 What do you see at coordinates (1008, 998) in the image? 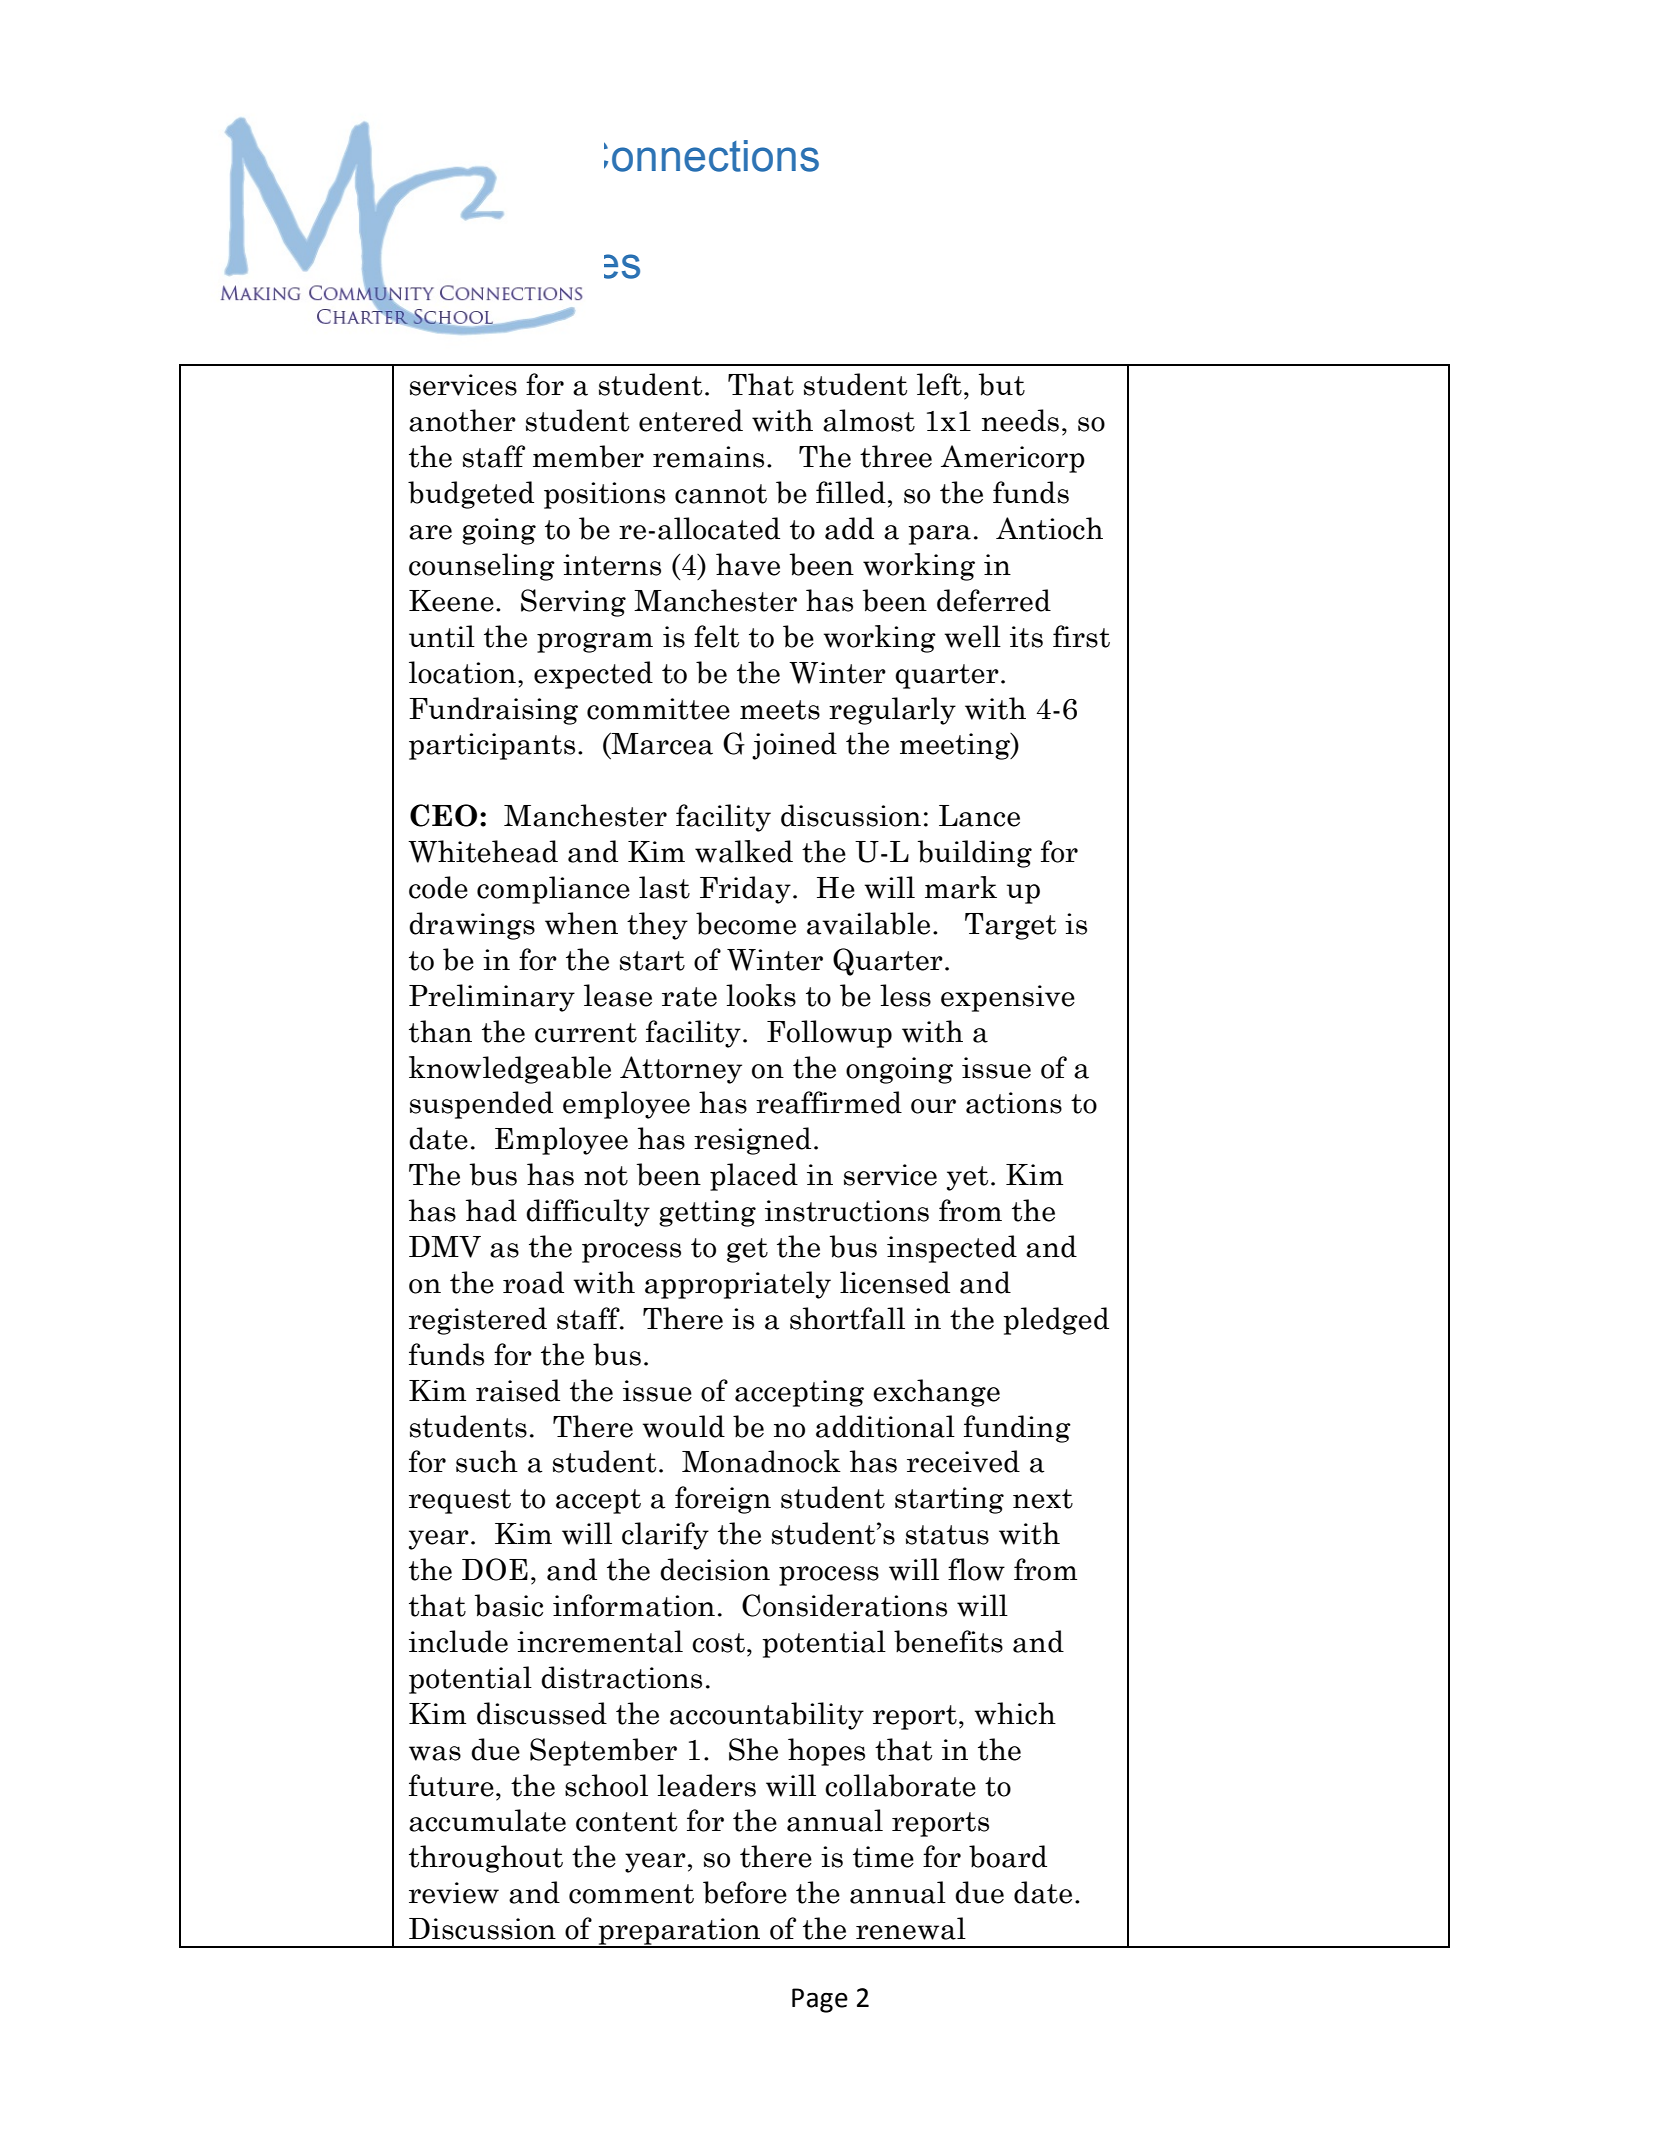
I see `expensive` at bounding box center [1008, 998].
